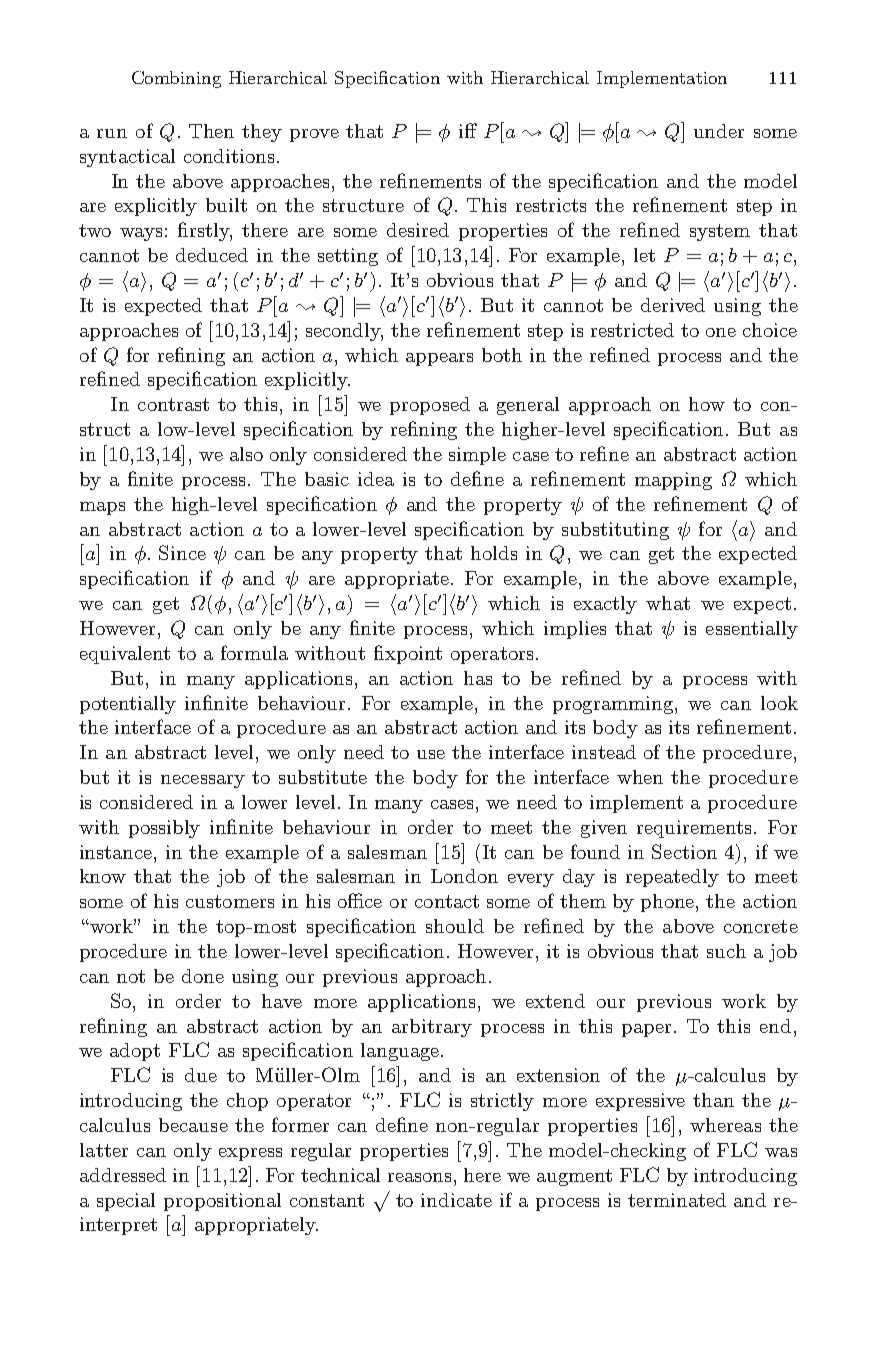 The height and width of the screenshot is (1372, 893). Describe the element at coordinates (314, 135) in the screenshot. I see `prove` at that location.
